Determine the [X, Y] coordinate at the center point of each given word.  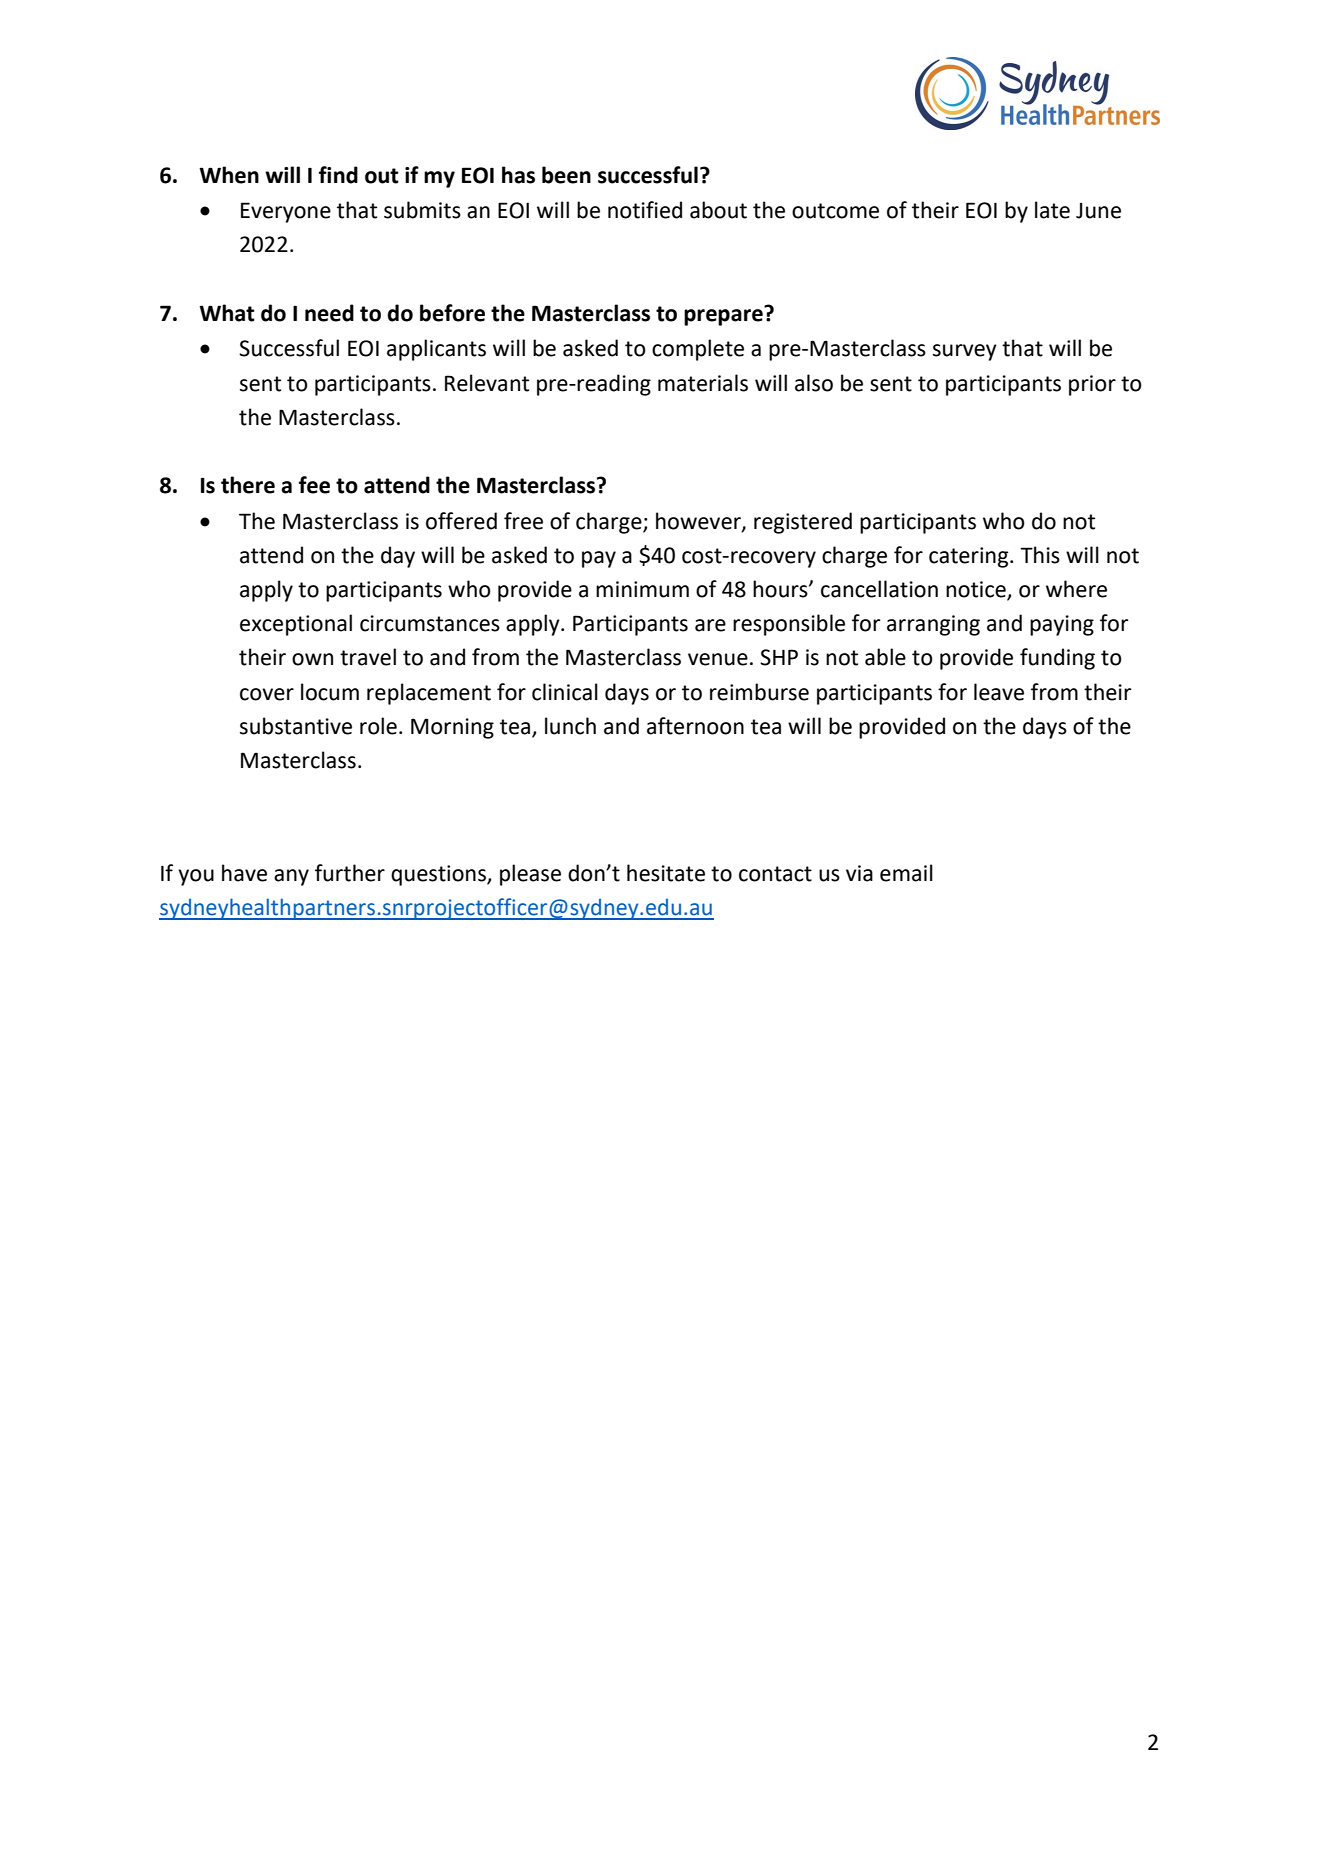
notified [645, 210]
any [291, 877]
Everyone [286, 212]
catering [970, 557]
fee [314, 485]
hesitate [666, 873]
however [699, 521]
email [906, 873]
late [1052, 210]
